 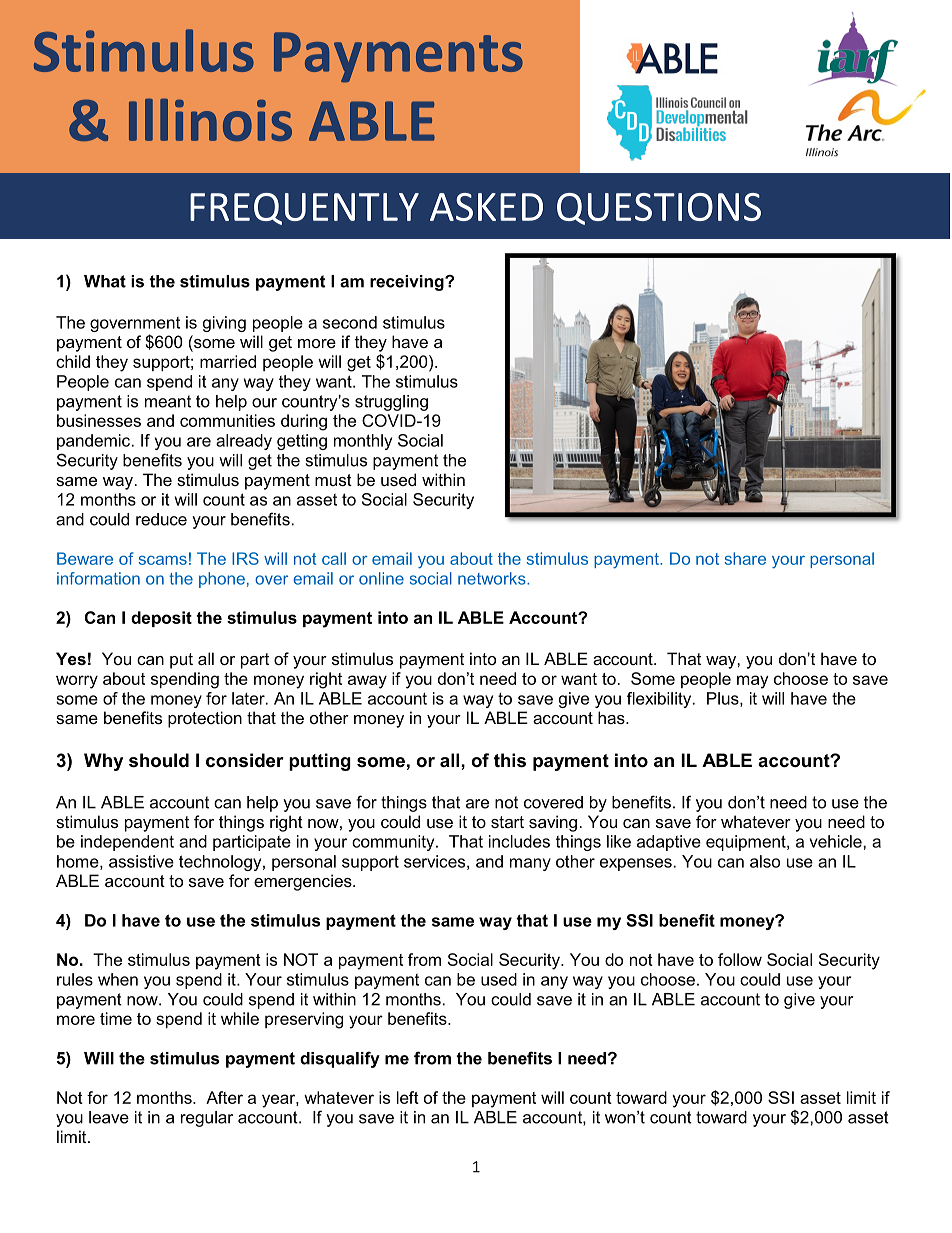 I want to click on After, so click(x=224, y=1097).
